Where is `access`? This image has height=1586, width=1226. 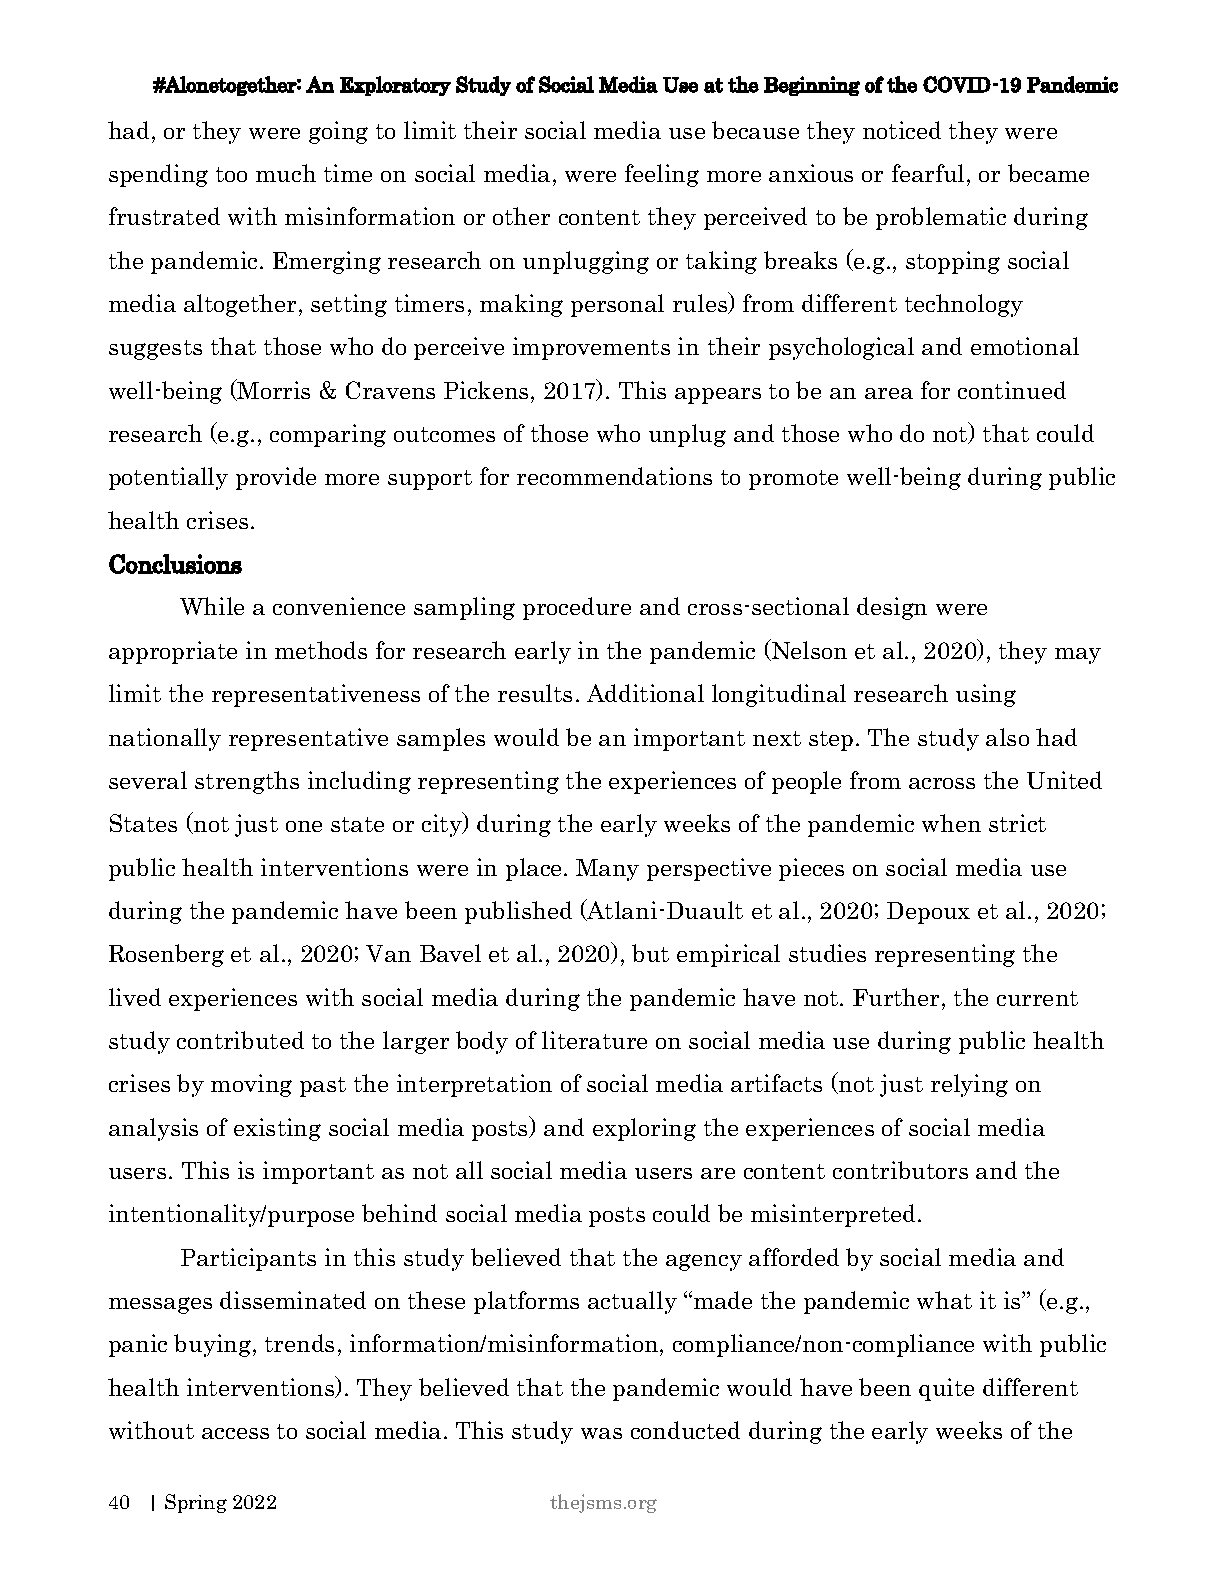 access is located at coordinates (235, 1433).
